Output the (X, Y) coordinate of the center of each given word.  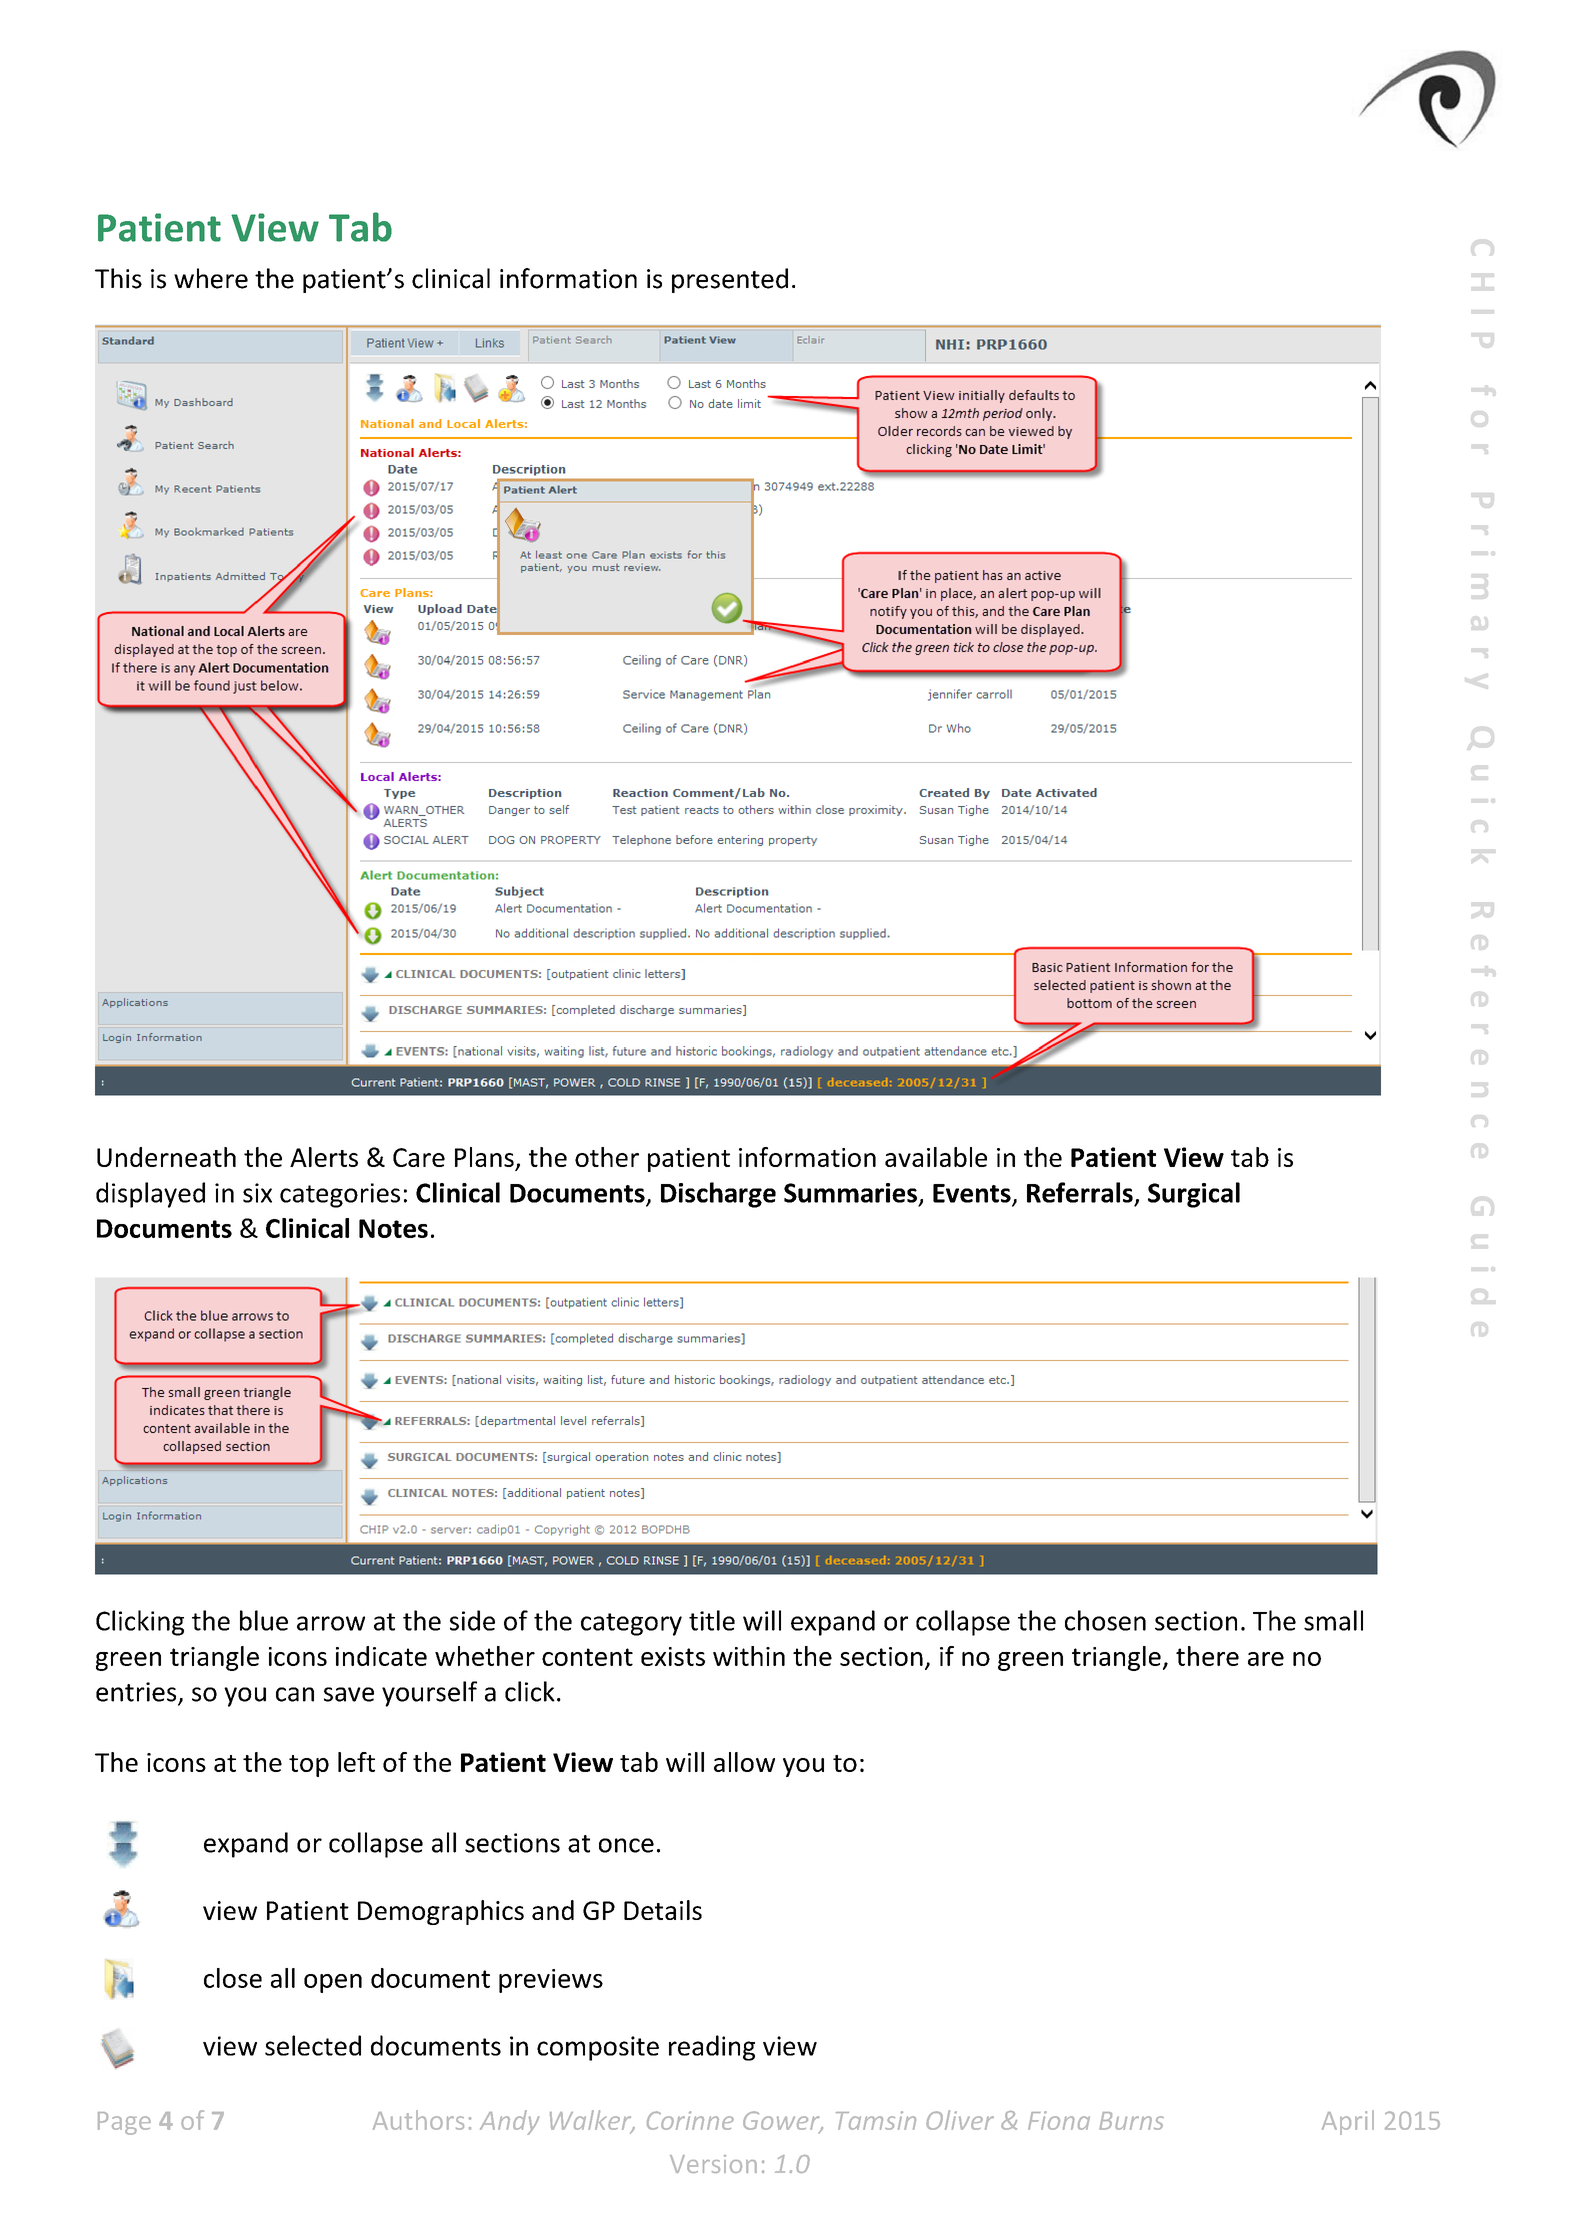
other (607, 1157)
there (1207, 1656)
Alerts (324, 1157)
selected (313, 2045)
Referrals (1080, 1192)
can (295, 1694)
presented (730, 280)
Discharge (718, 1195)
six (257, 1193)
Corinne (690, 2120)
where (211, 278)
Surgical (1194, 1195)
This (118, 278)
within (749, 1656)
